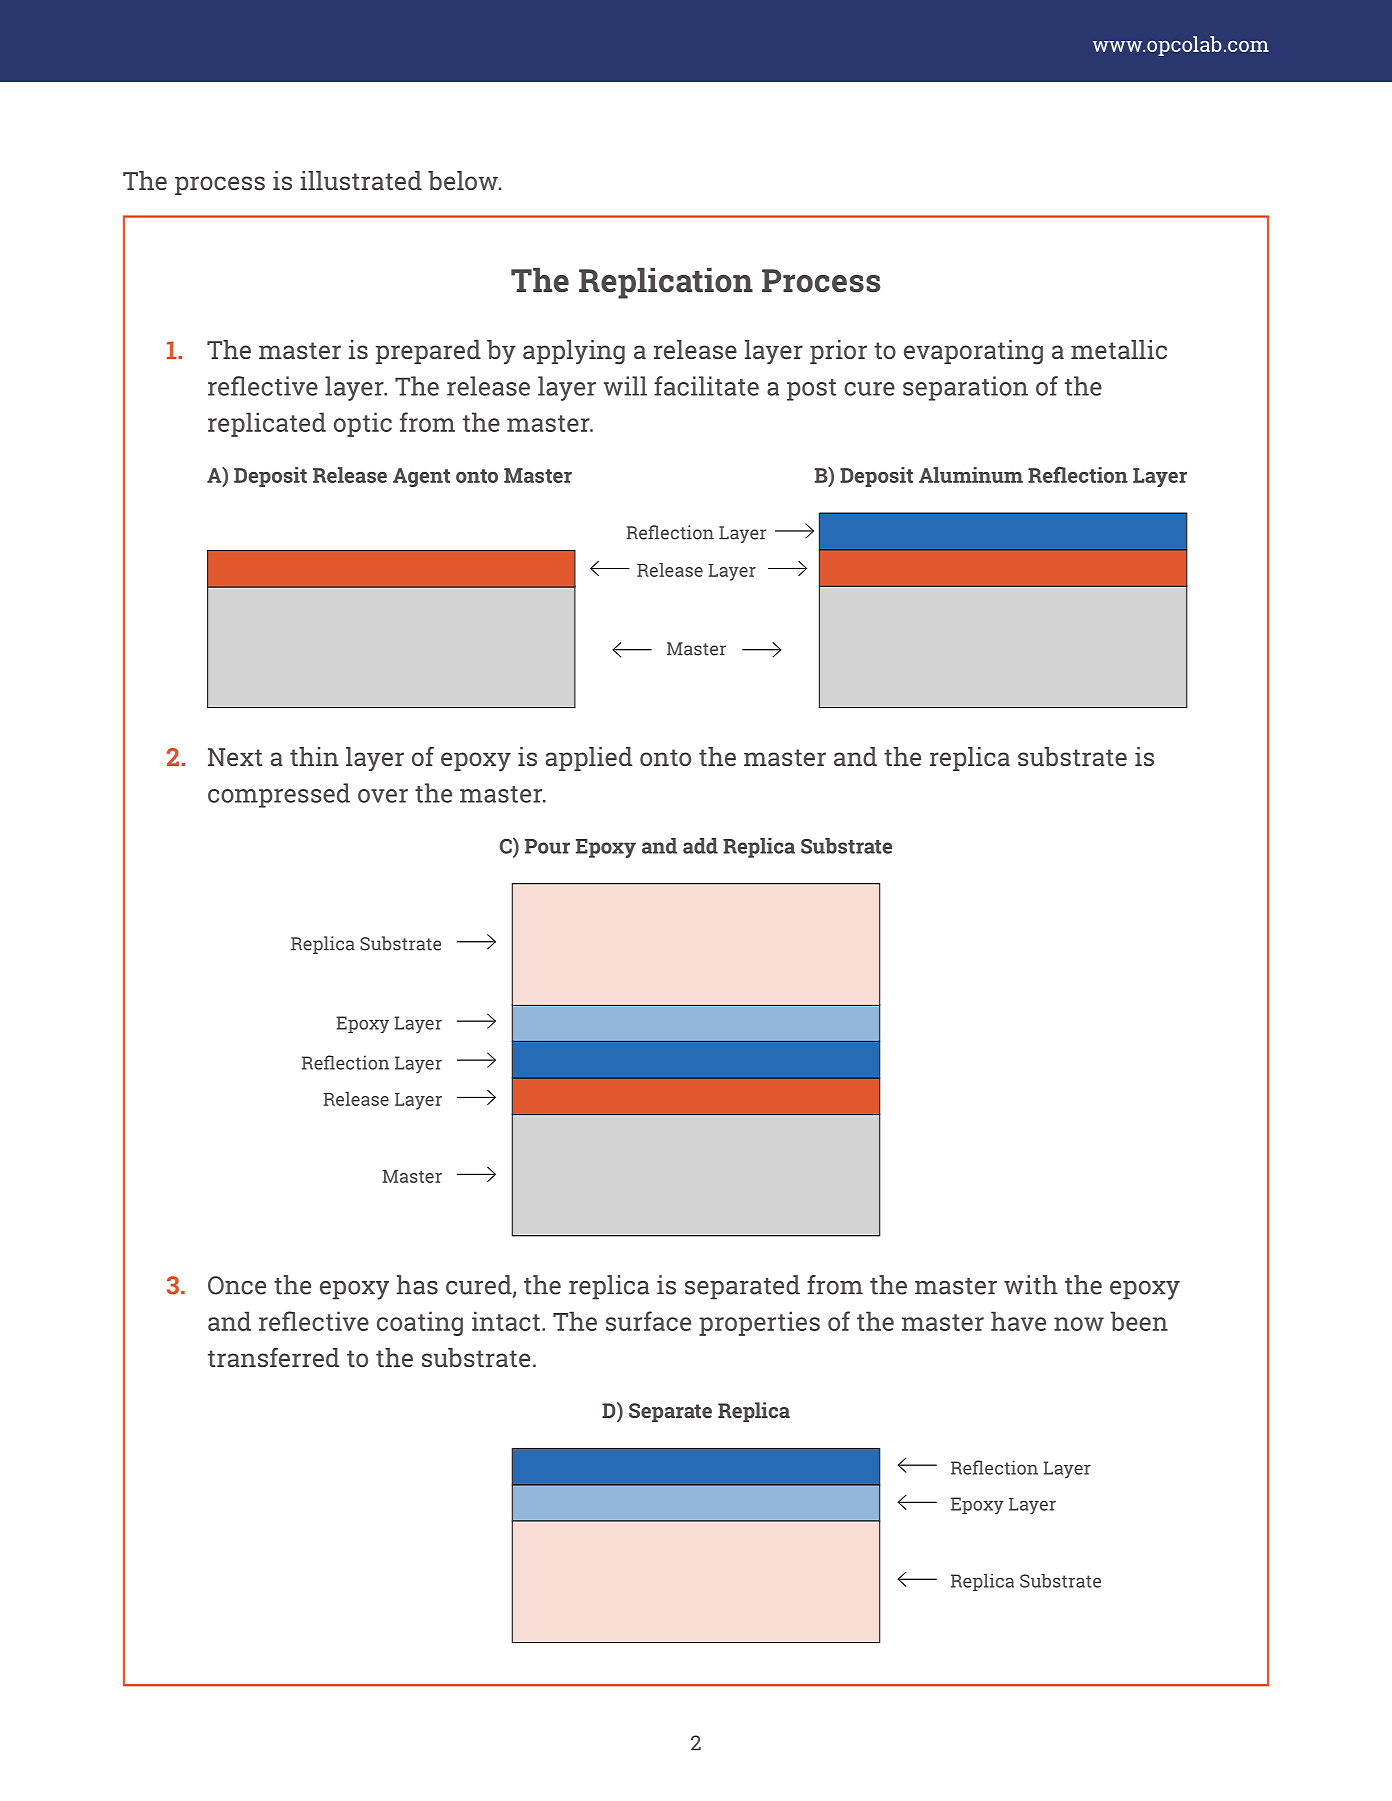  What do you see at coordinates (421, 477) in the document?
I see `Agent` at bounding box center [421, 477].
